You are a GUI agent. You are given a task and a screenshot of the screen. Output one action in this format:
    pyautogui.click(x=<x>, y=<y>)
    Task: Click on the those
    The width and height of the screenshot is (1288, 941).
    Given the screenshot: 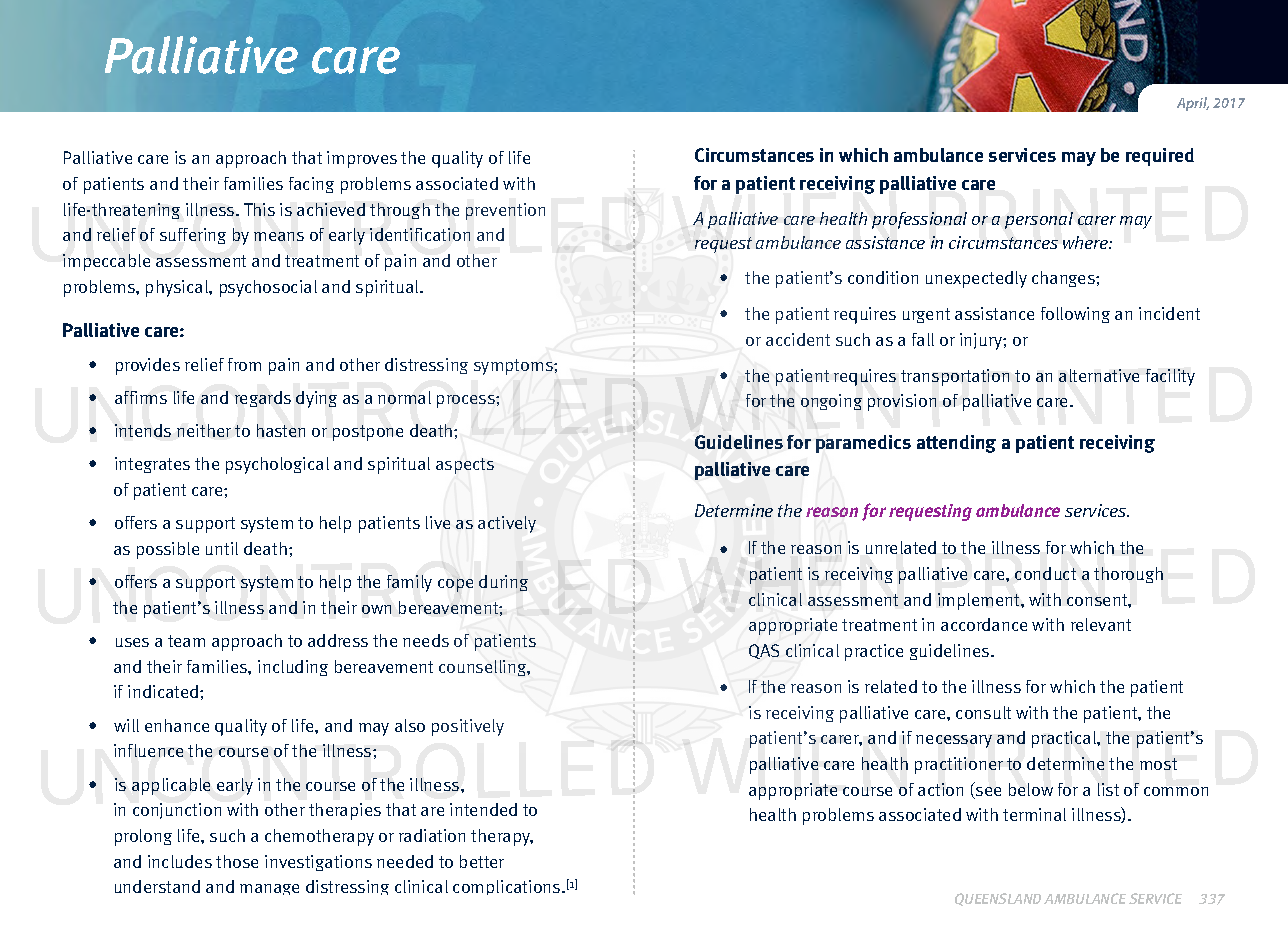 What is the action you would take?
    pyautogui.click(x=237, y=861)
